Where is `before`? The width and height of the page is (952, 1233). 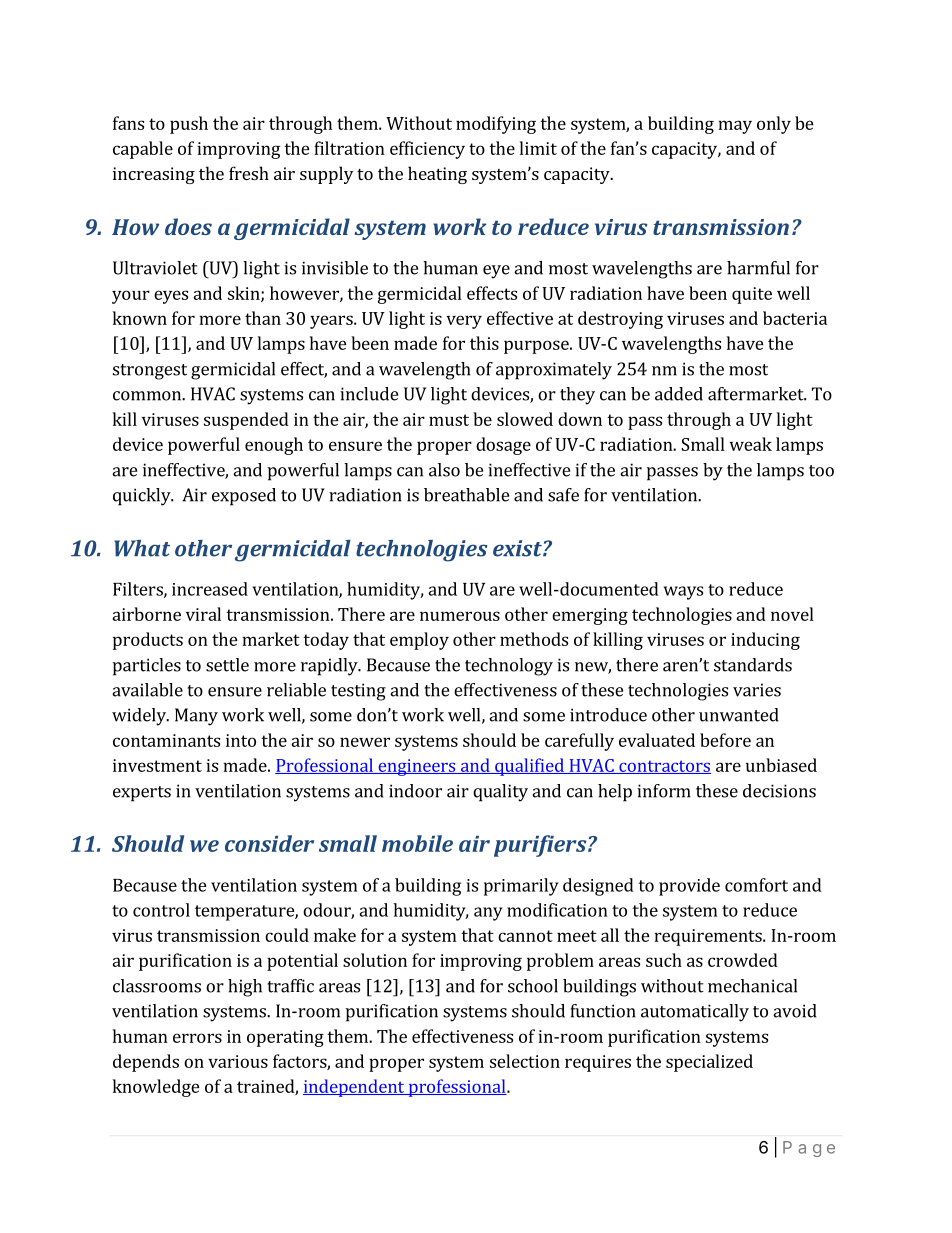
before is located at coordinates (725, 740).
